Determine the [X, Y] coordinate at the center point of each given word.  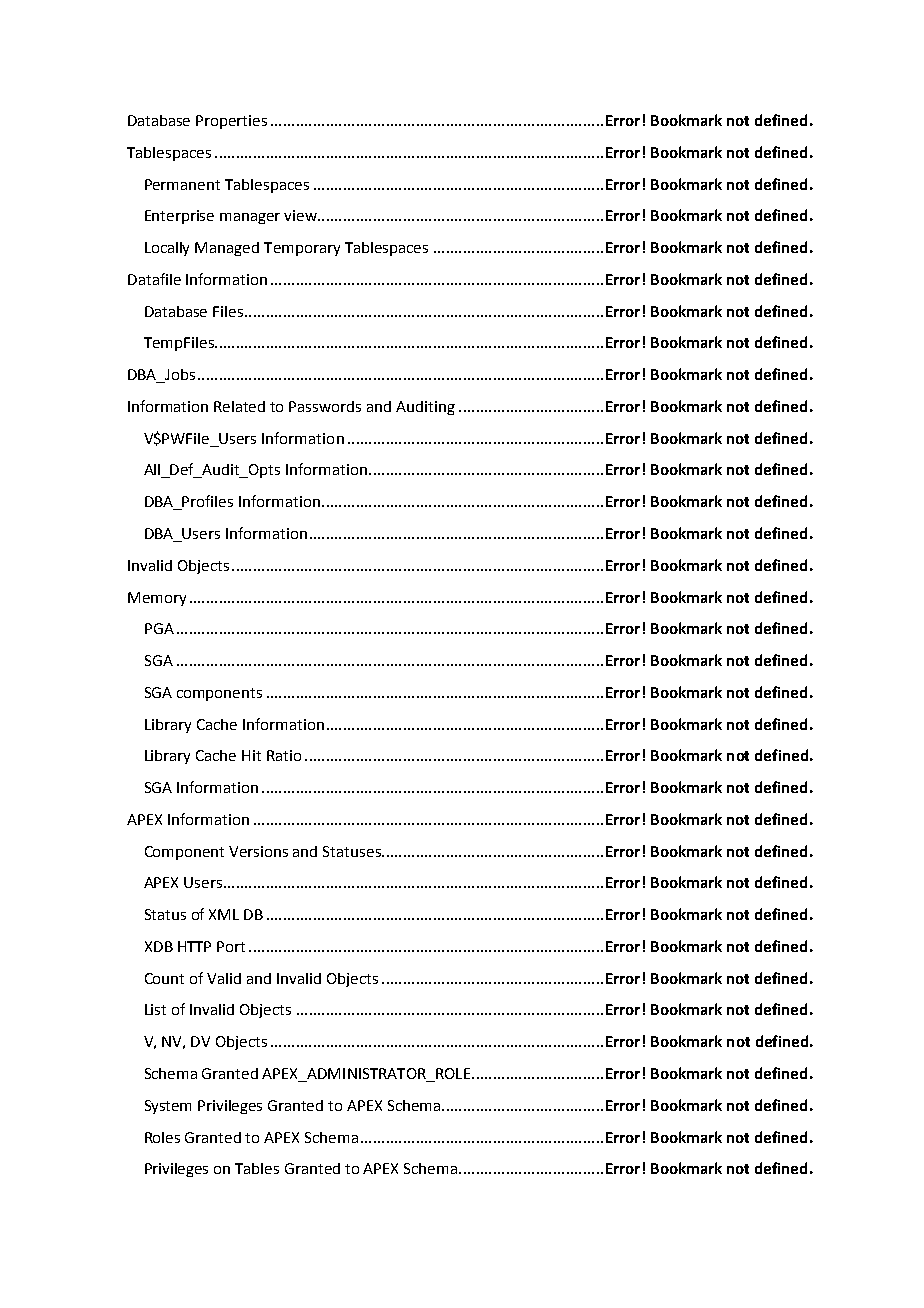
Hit [251, 755]
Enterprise [179, 217]
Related [239, 406]
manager [250, 218]
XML [224, 914]
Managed [227, 249]
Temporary [302, 249]
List [155, 1009]
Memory [157, 599]
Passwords [325, 406]
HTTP [194, 946]
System [168, 1107]
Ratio [284, 755]
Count [164, 978]
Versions [258, 851]
